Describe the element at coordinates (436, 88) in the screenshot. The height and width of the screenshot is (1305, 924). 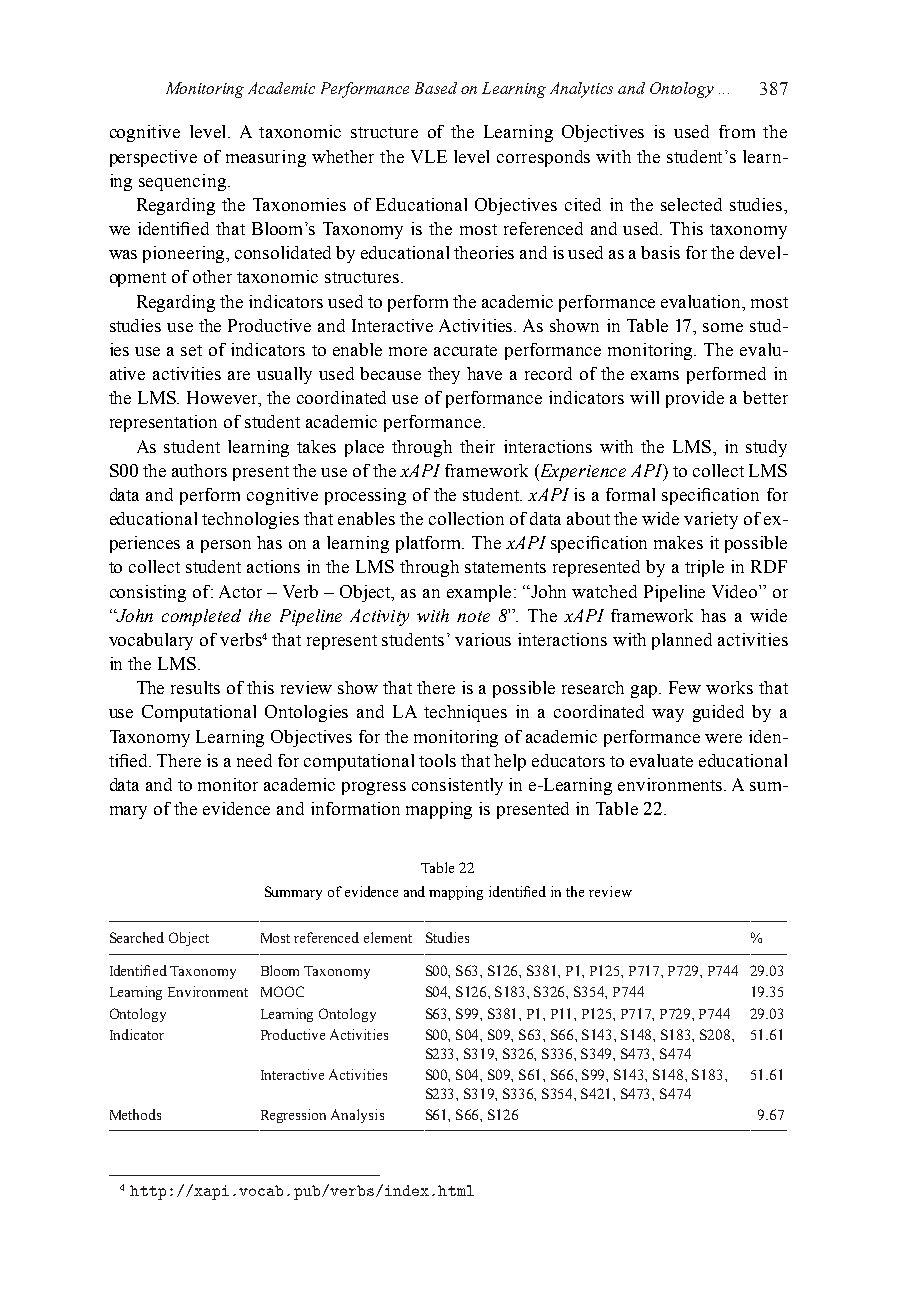
I see `Based` at that location.
